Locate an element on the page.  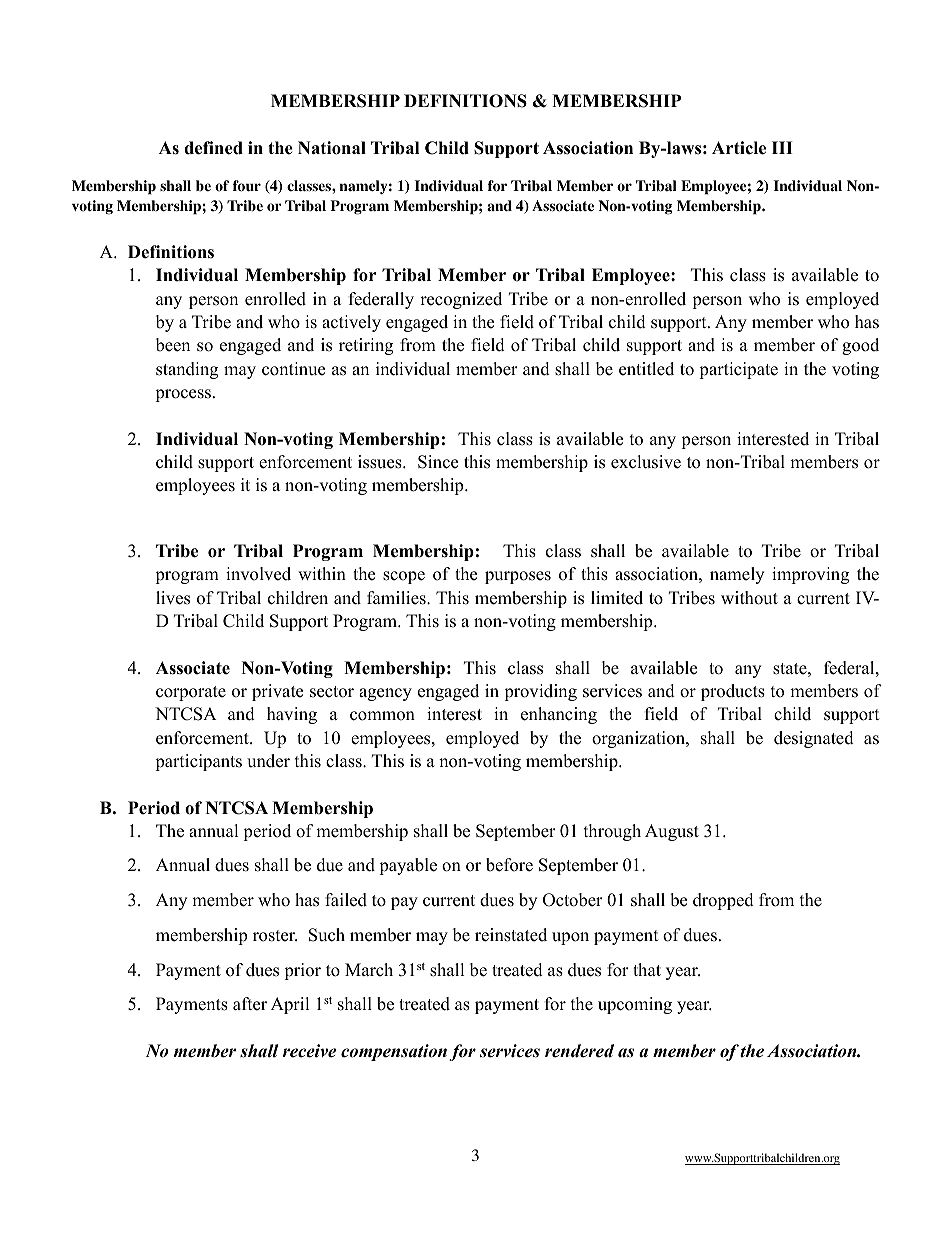
after is located at coordinates (250, 1004).
